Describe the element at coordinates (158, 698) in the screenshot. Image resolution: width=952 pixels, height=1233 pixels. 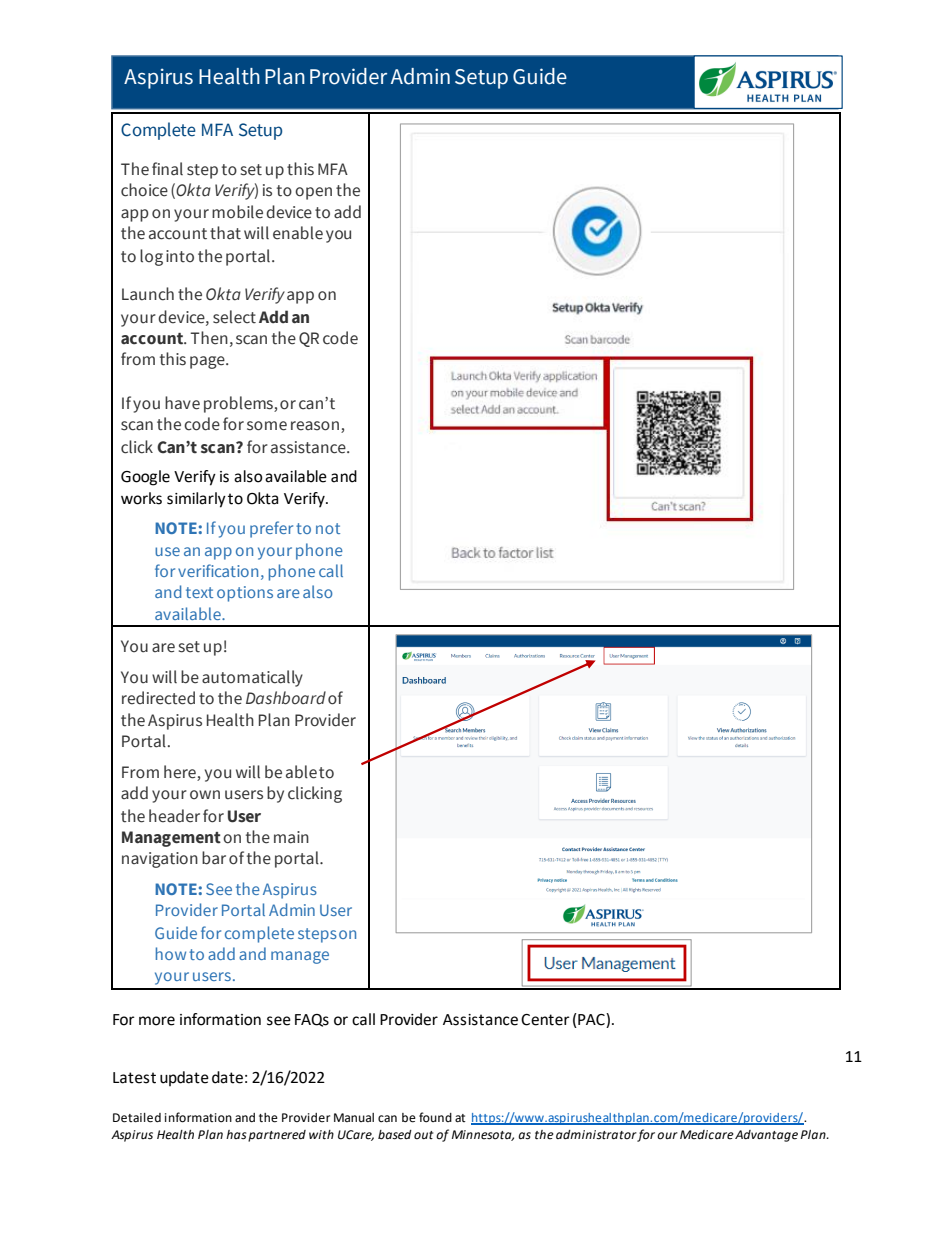
I see `redirected` at that location.
